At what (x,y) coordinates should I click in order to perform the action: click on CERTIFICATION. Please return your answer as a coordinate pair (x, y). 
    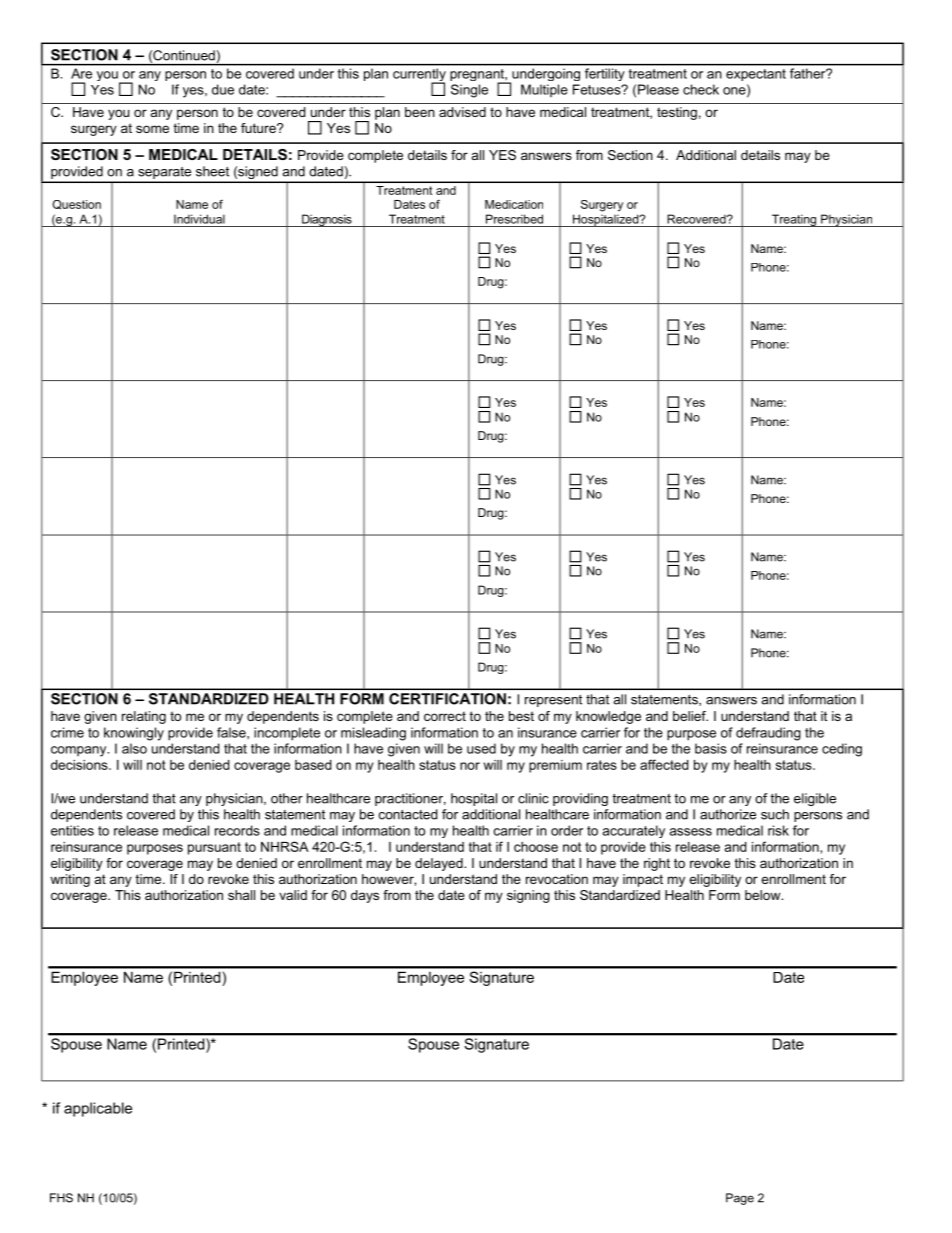
    Looking at the image, I should click on (447, 699).
